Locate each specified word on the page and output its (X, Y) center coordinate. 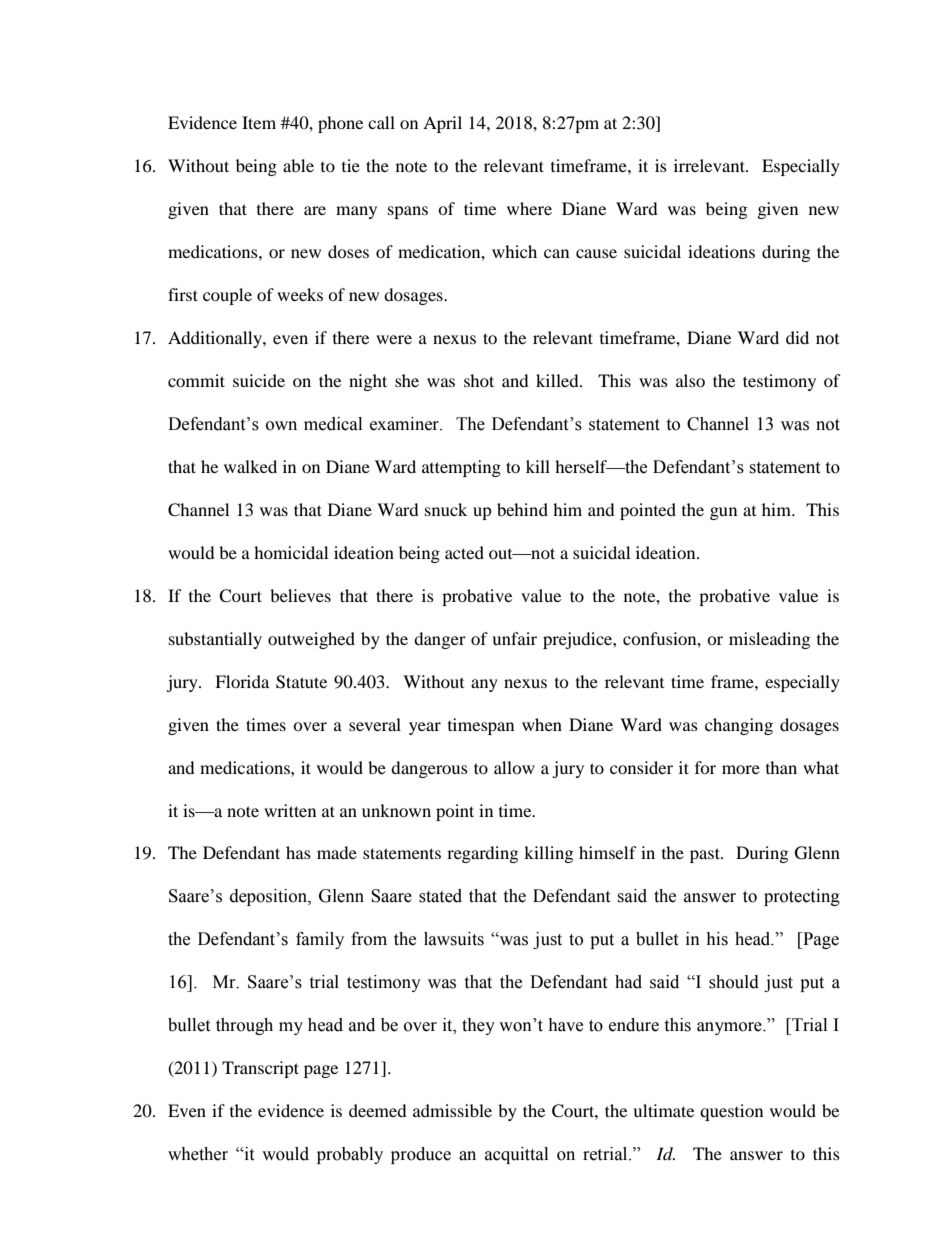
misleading (769, 640)
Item (259, 122)
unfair (514, 638)
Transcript (260, 1069)
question (731, 1112)
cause (596, 253)
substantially (215, 640)
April (442, 124)
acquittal (516, 1155)
